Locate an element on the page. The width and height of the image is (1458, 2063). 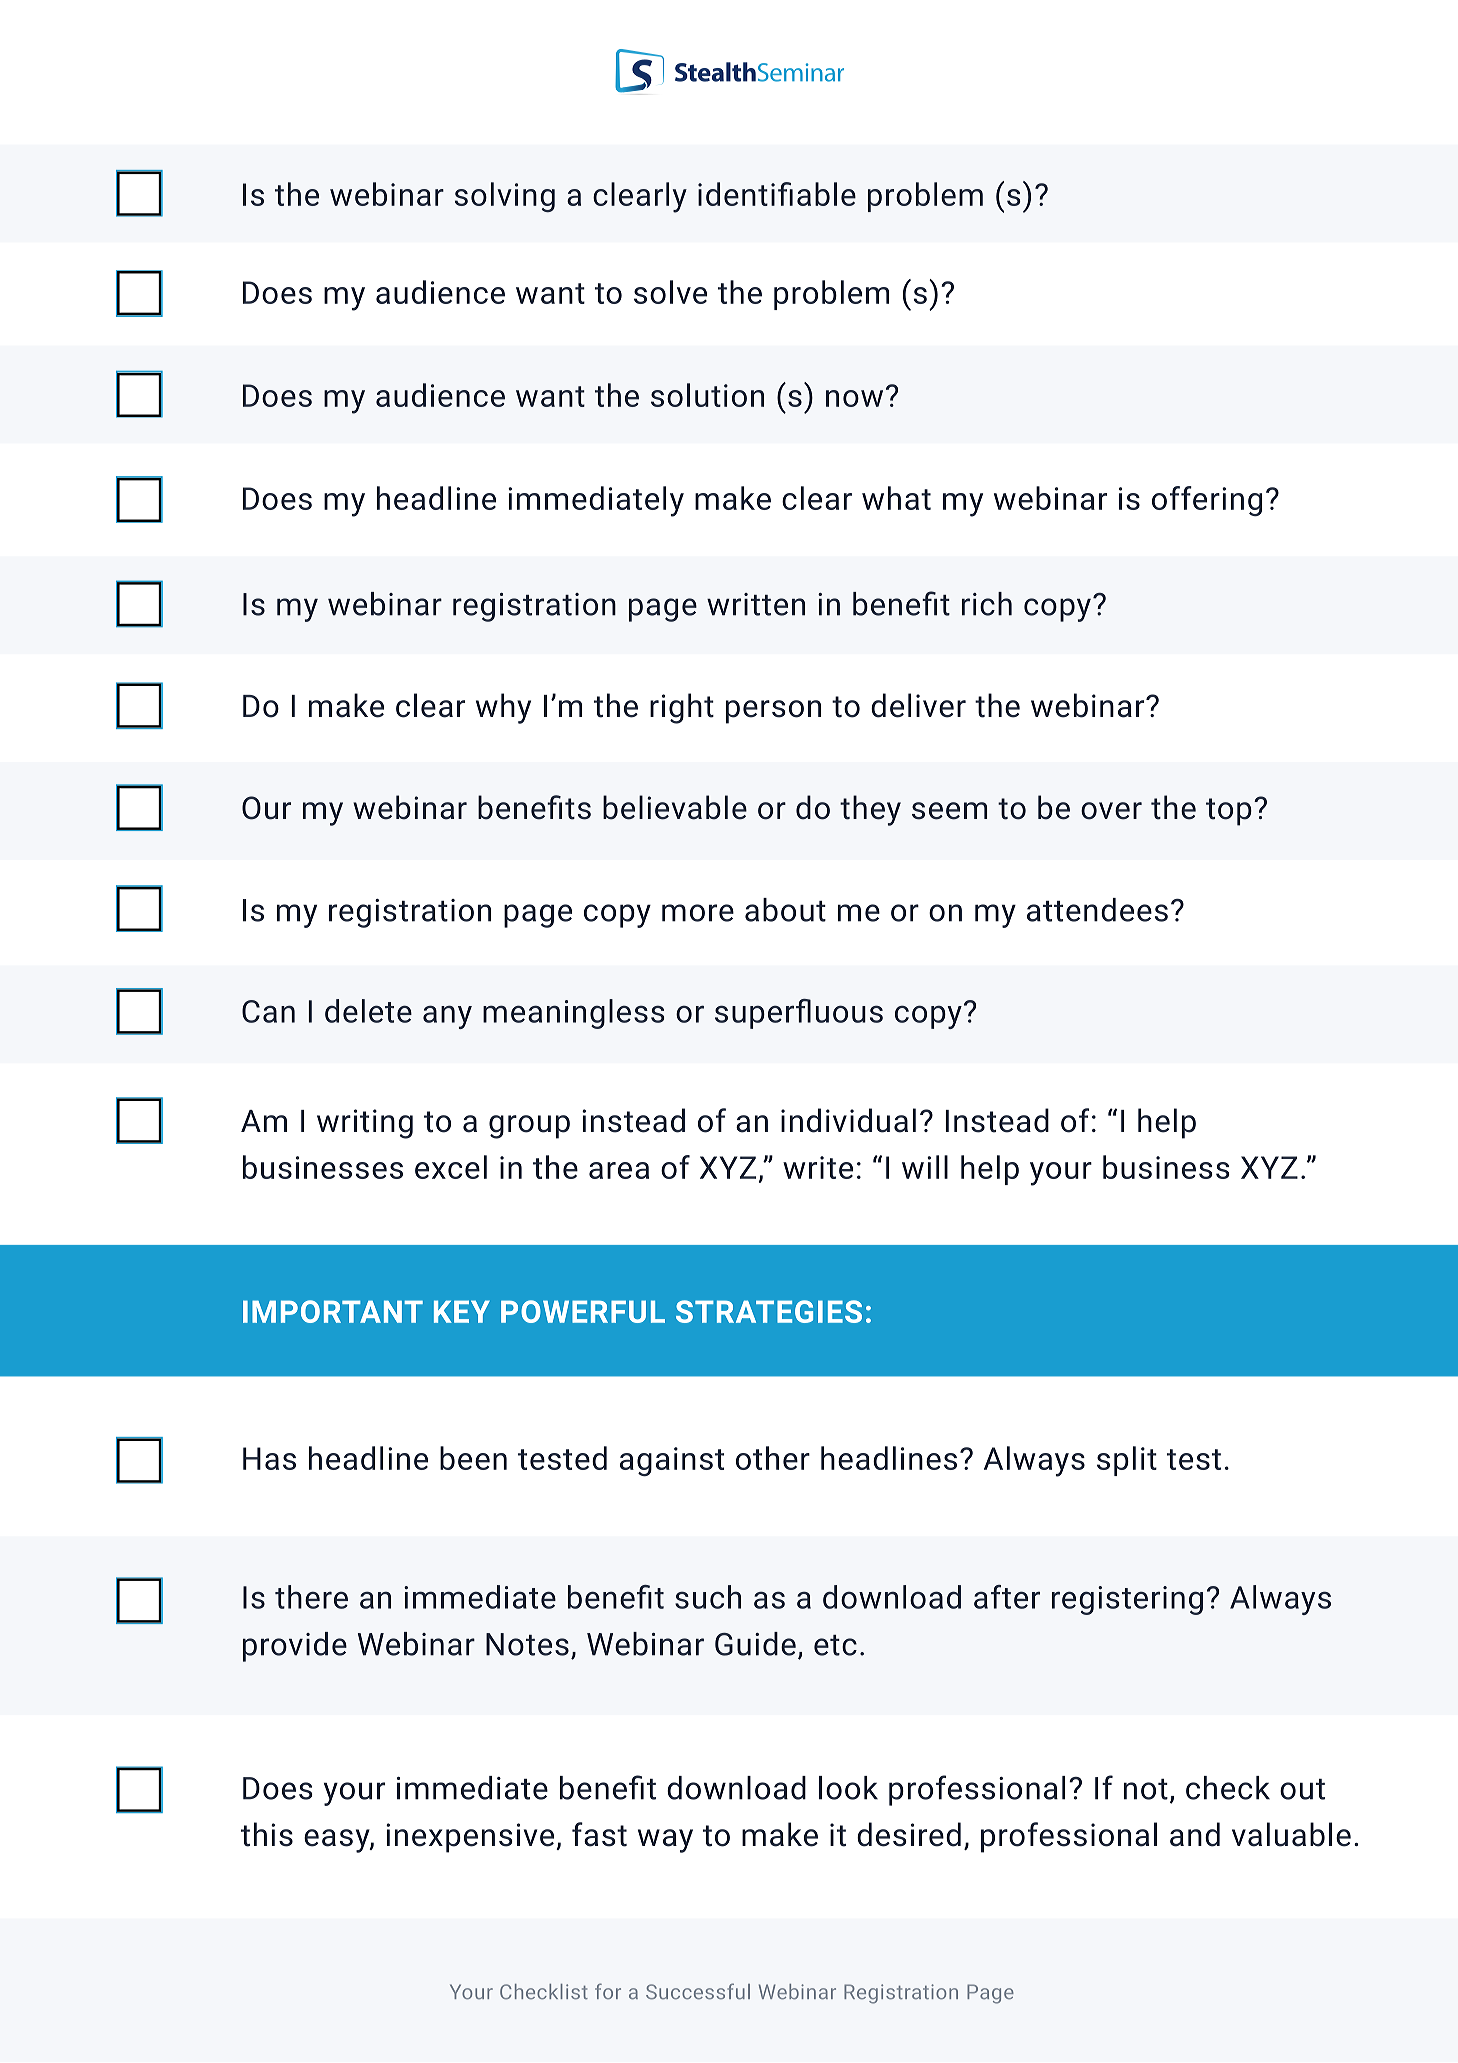
been is located at coordinates (473, 1458).
